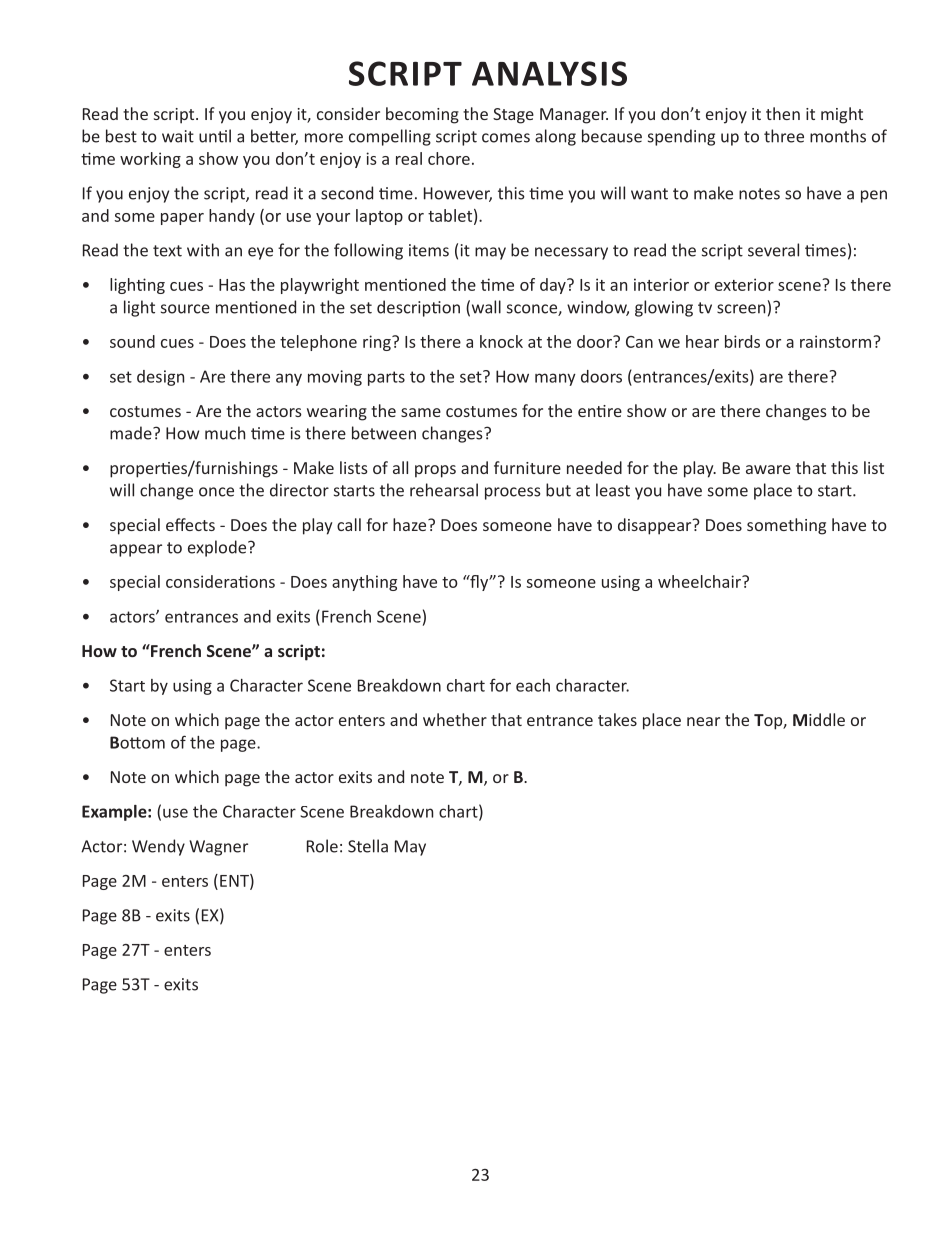 The image size is (952, 1233). What do you see at coordinates (513, 116) in the image?
I see `Stage` at bounding box center [513, 116].
